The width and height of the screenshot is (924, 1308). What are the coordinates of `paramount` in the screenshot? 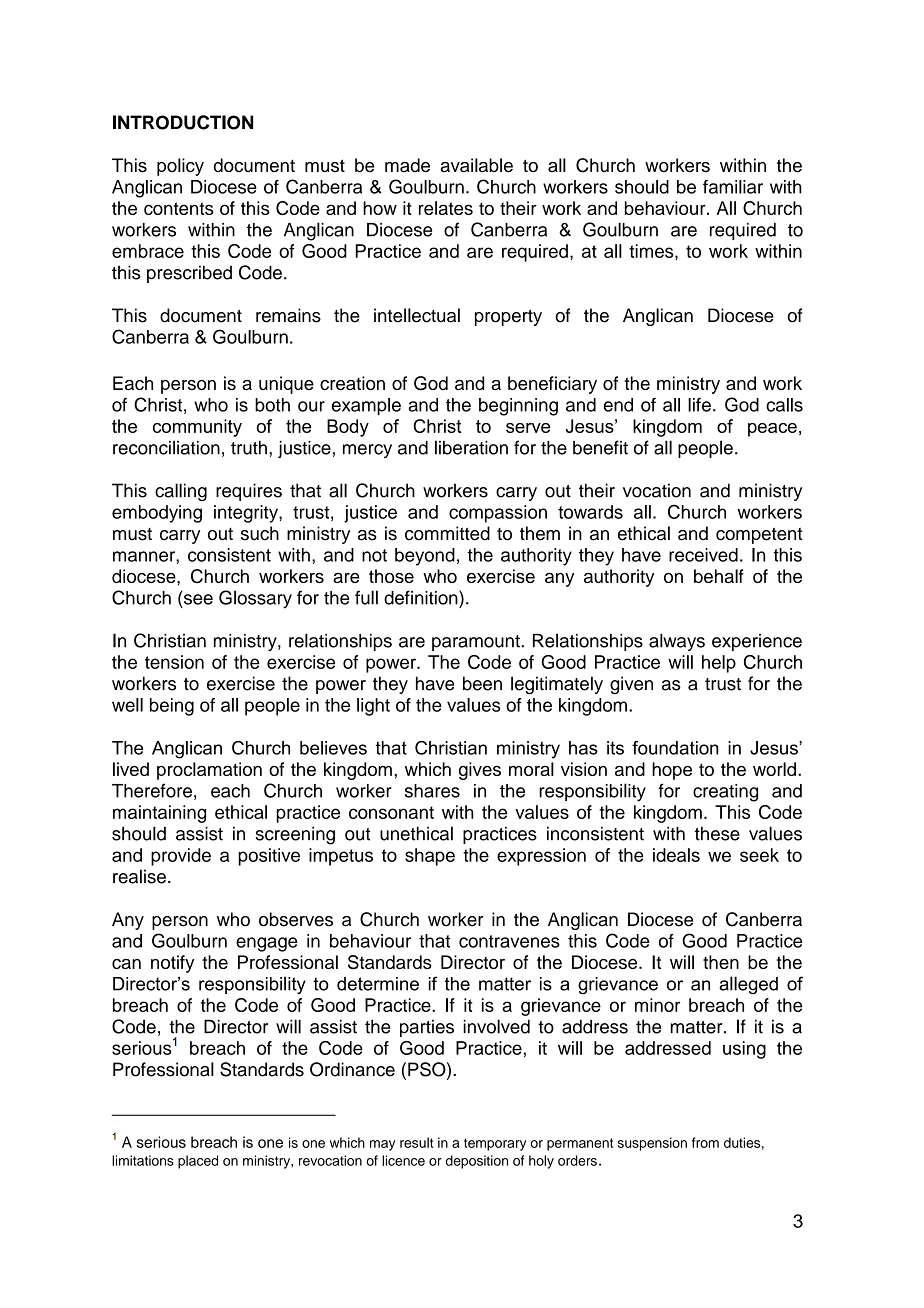 It's located at (477, 643).
